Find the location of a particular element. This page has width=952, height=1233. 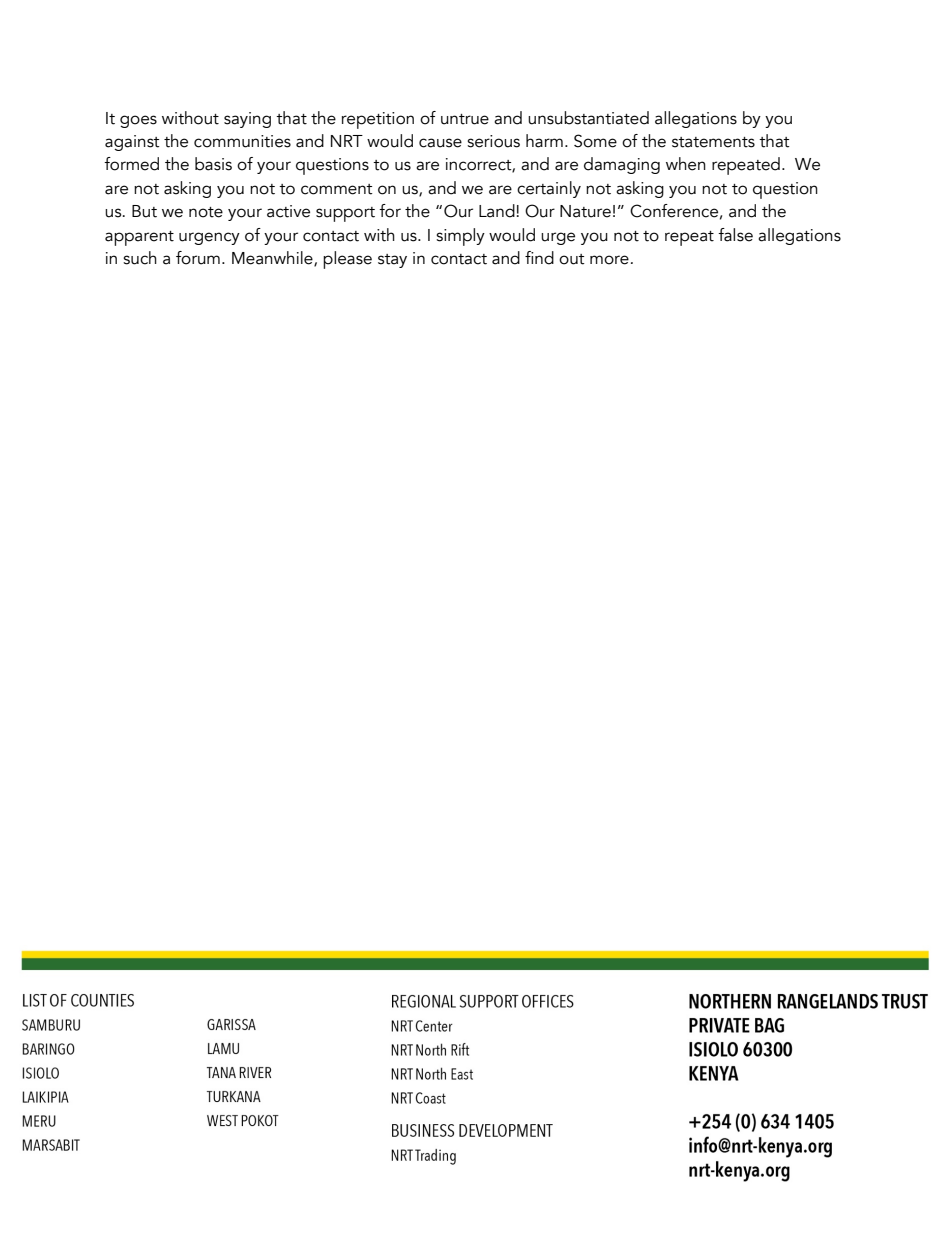

forum is located at coordinates (198, 258).
